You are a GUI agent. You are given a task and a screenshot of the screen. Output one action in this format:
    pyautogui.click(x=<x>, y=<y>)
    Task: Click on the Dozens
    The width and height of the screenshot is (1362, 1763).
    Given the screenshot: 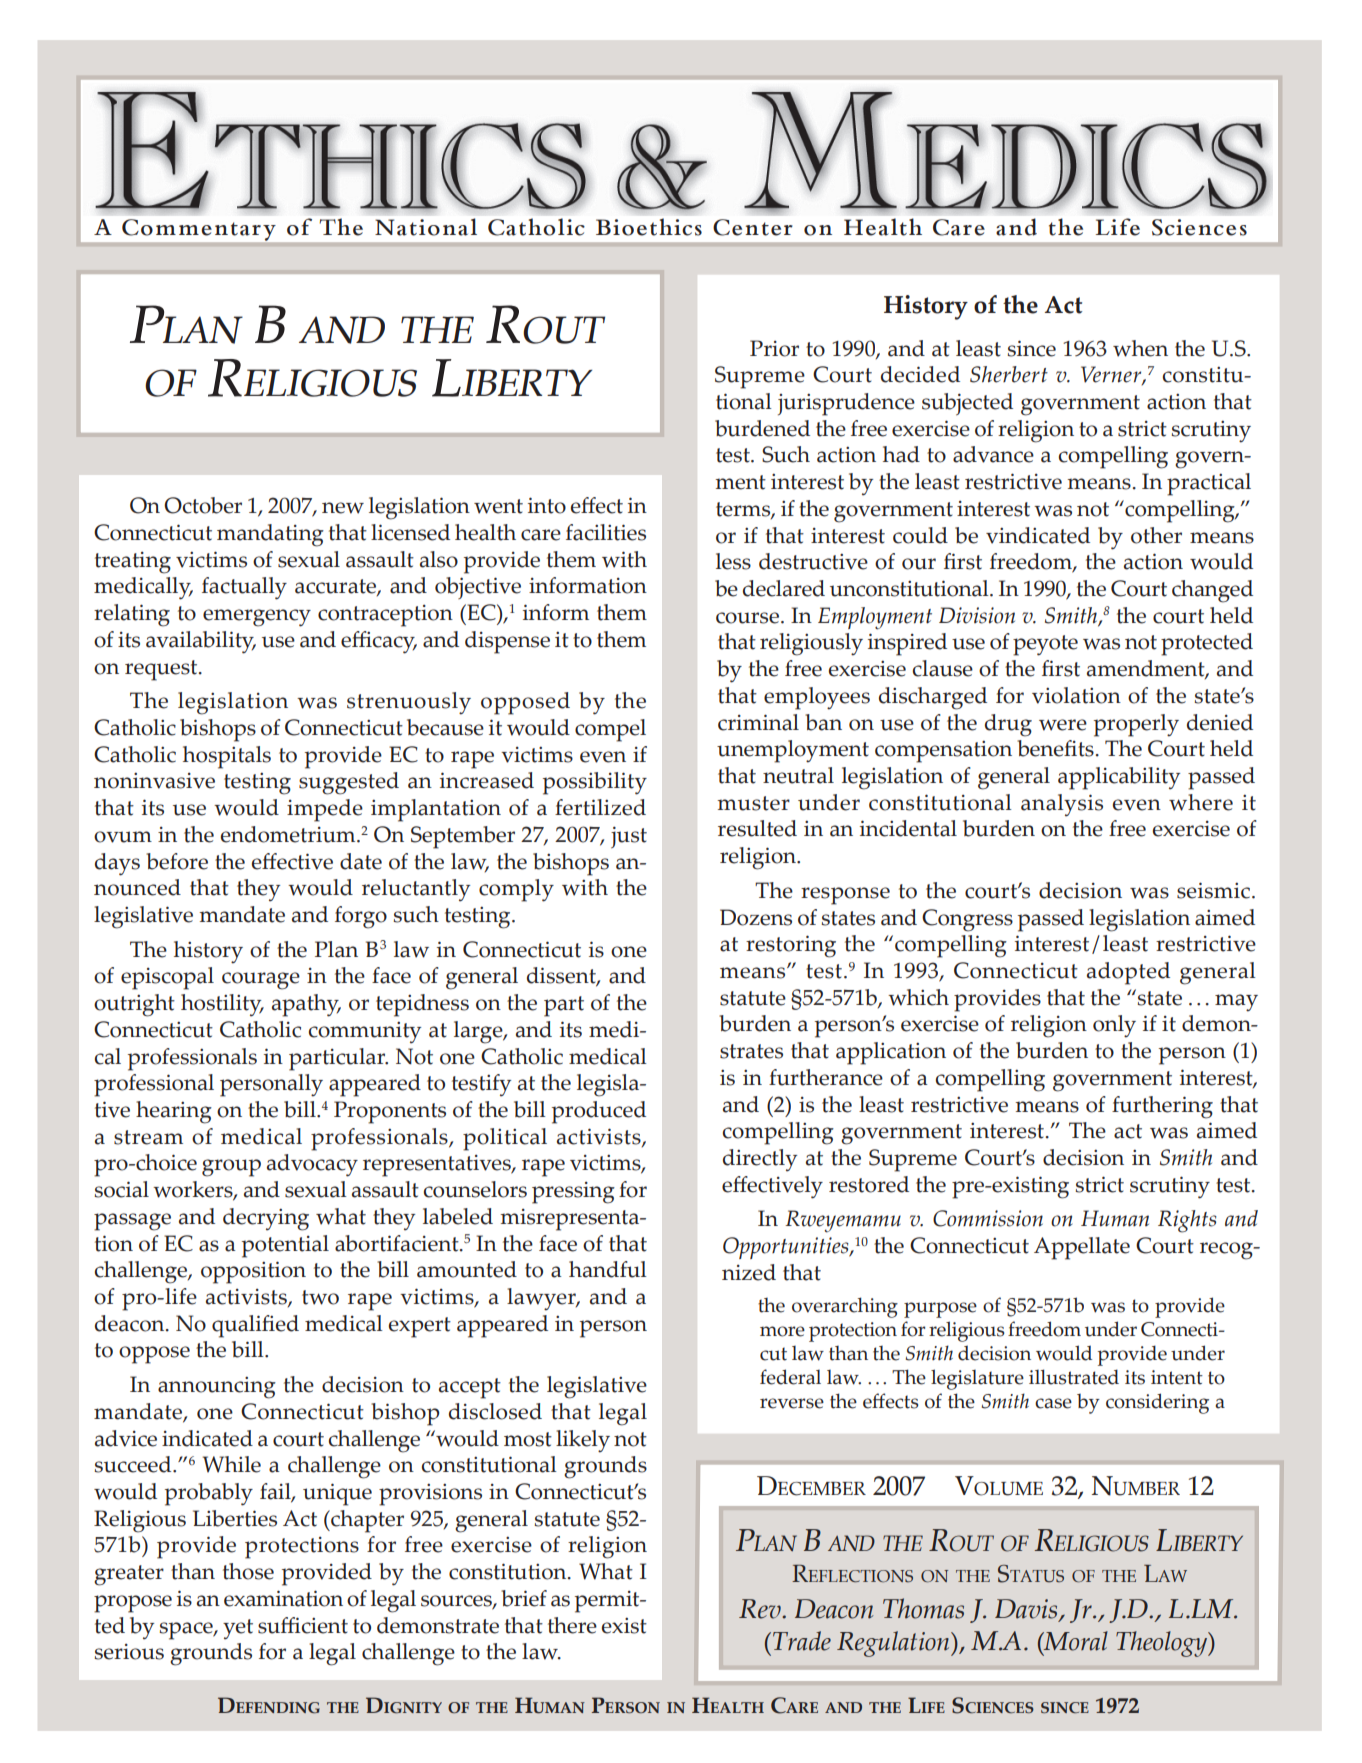 What is the action you would take?
    pyautogui.click(x=756, y=917)
